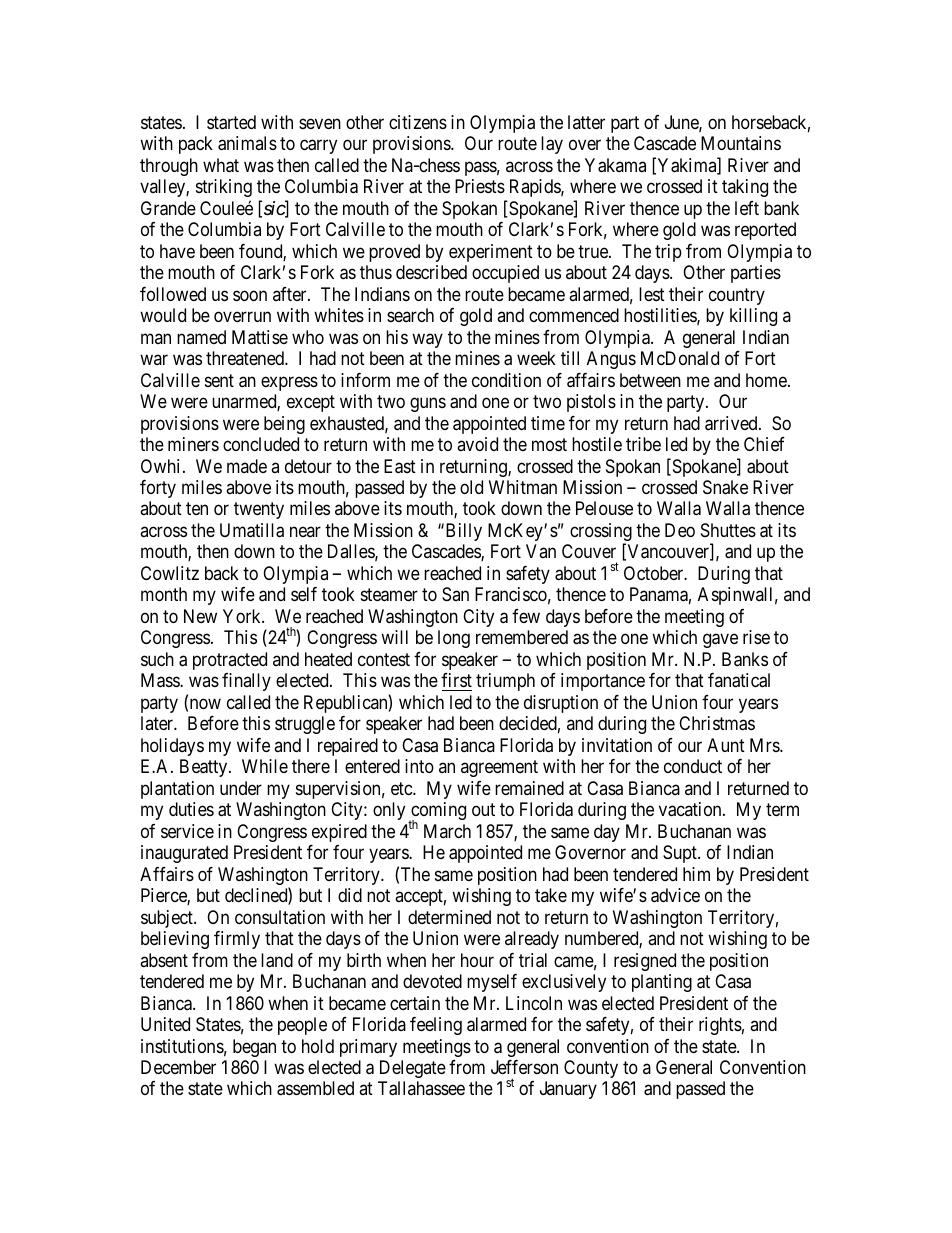 This screenshot has width=952, height=1233. I want to click on Priests, so click(480, 186).
